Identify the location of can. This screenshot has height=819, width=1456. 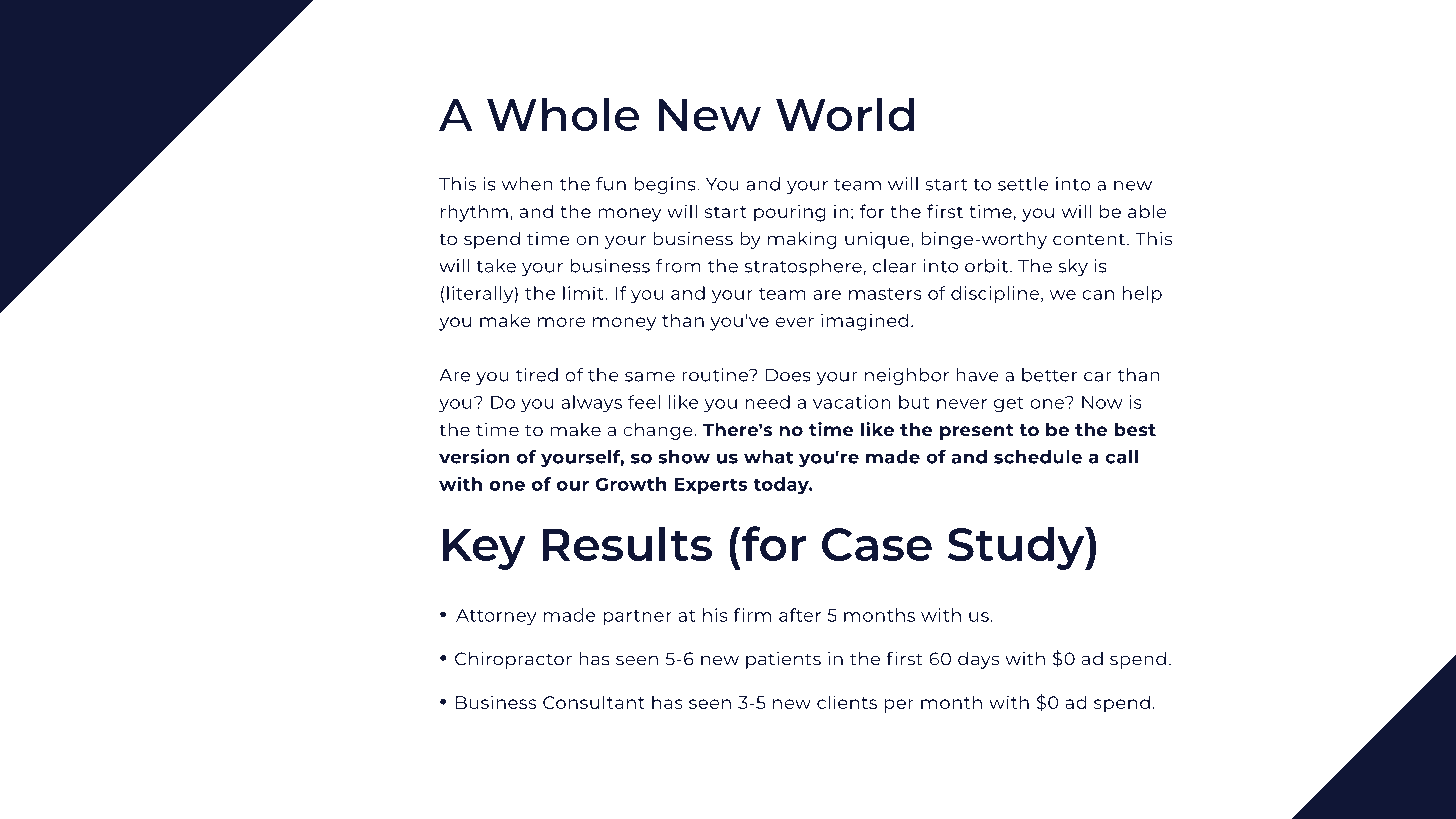
(1098, 295).
